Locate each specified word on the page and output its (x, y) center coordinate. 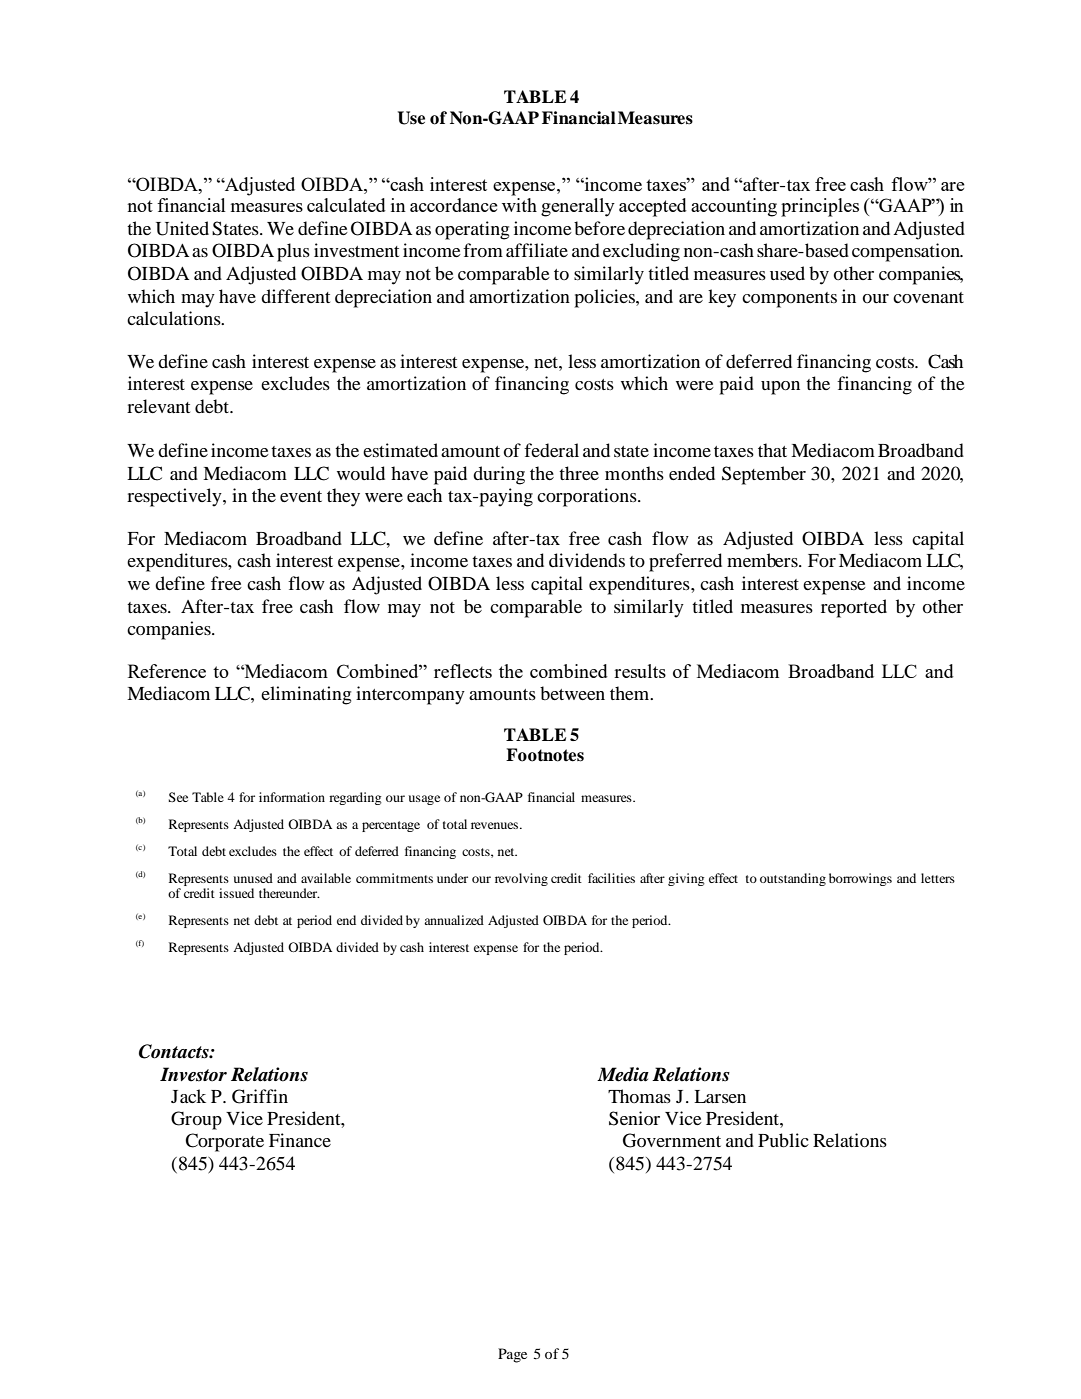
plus (293, 252)
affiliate (537, 250)
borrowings (860, 879)
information (292, 797)
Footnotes (545, 755)
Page (512, 1355)
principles (820, 207)
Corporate (224, 1142)
